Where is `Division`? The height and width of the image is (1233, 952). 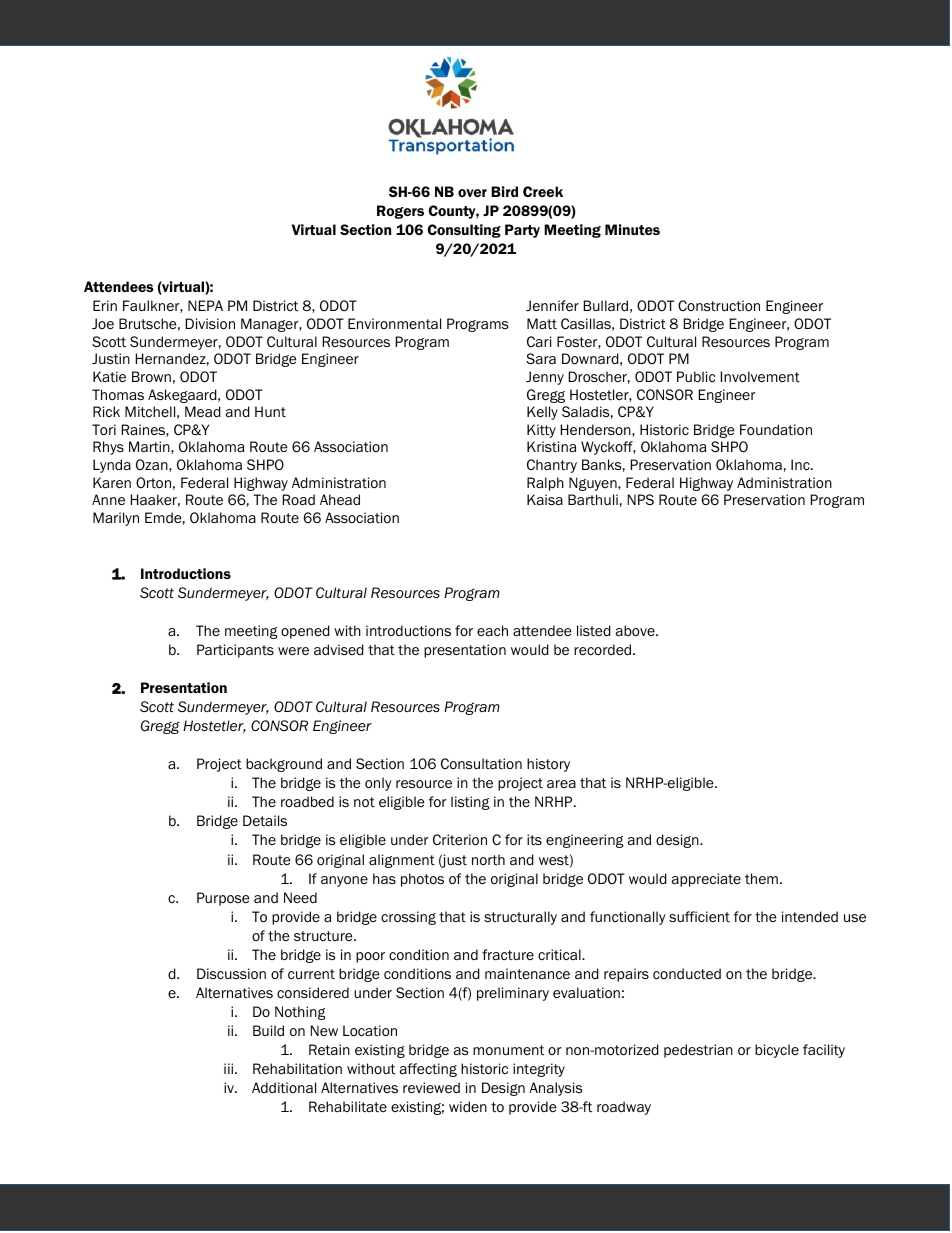
Division is located at coordinates (210, 324).
